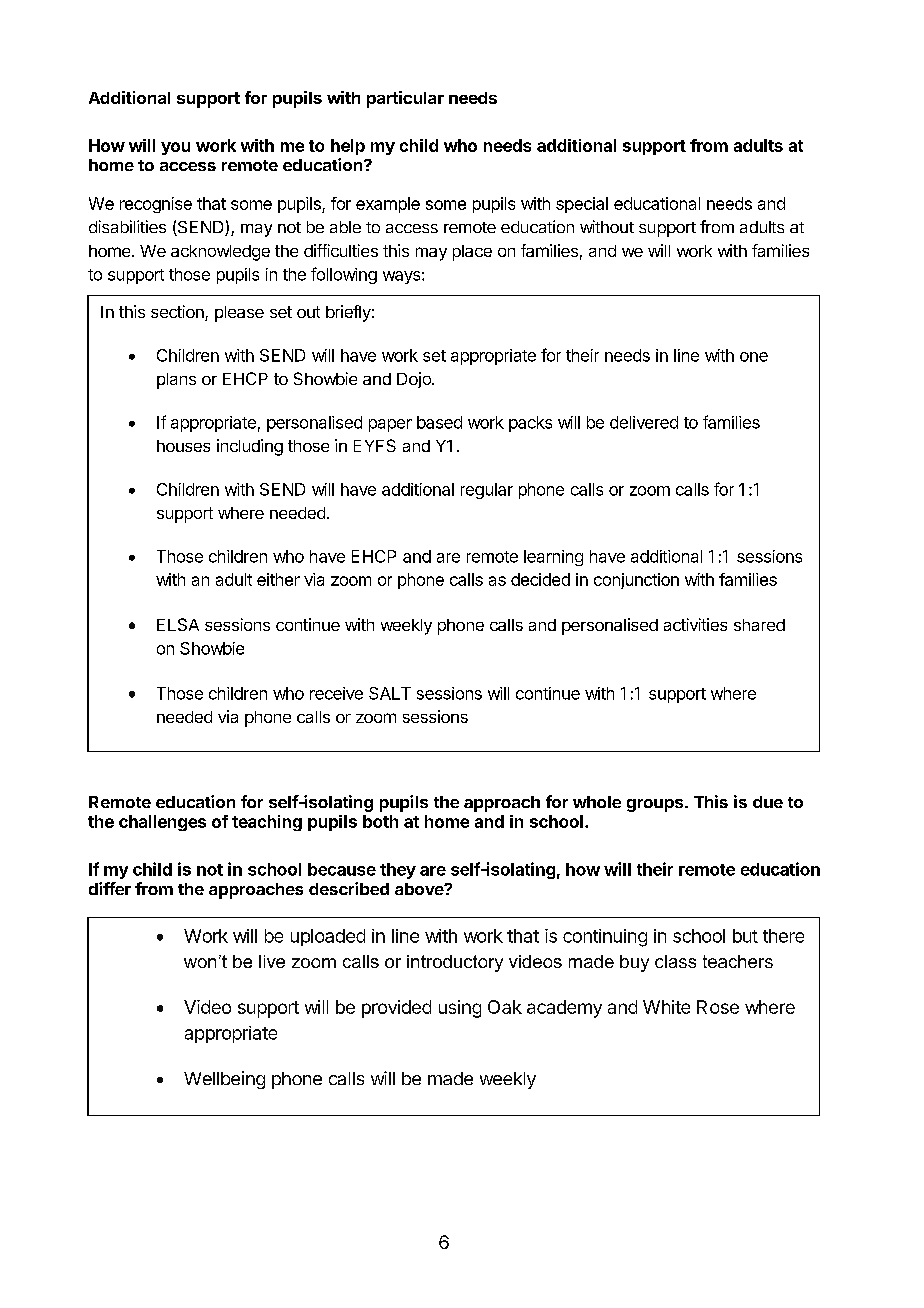 The width and height of the document is (924, 1308). What do you see at coordinates (175, 148) in the document?
I see `you` at bounding box center [175, 148].
